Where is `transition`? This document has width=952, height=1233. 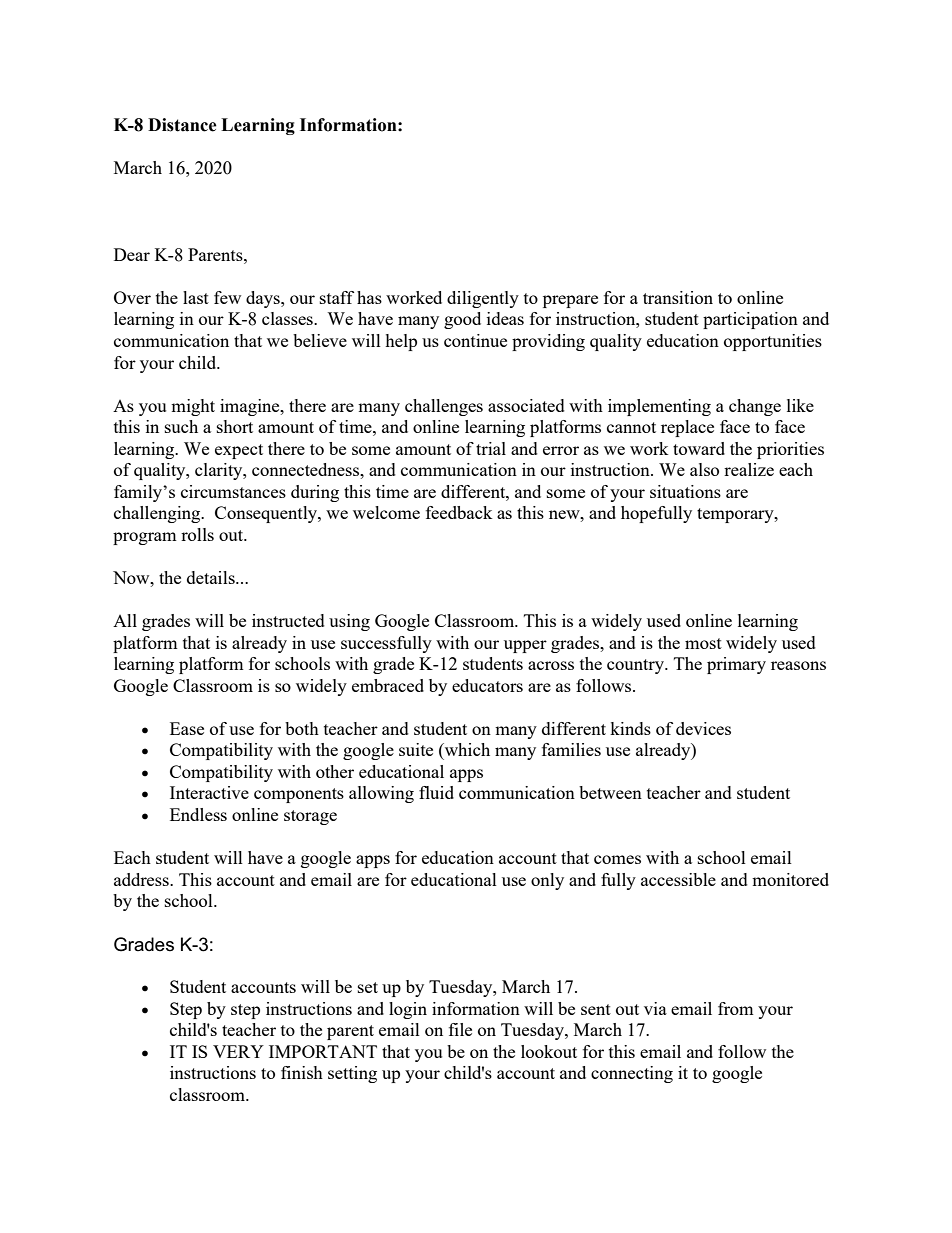 transition is located at coordinates (678, 297).
